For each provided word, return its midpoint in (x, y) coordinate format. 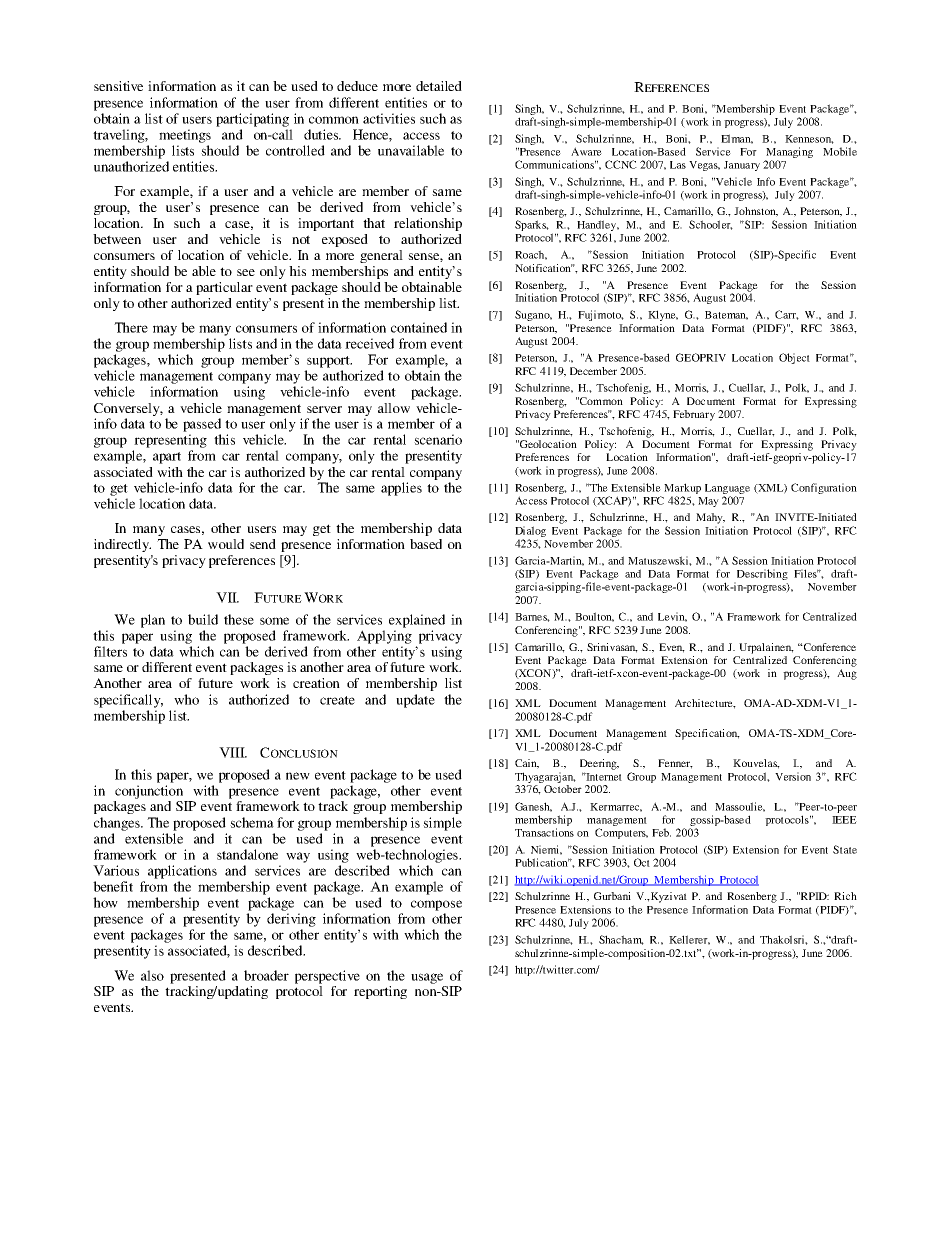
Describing (761, 576)
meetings (185, 136)
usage (427, 978)
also (152, 975)
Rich (845, 896)
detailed (439, 86)
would (226, 544)
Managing (789, 152)
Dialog (530, 533)
